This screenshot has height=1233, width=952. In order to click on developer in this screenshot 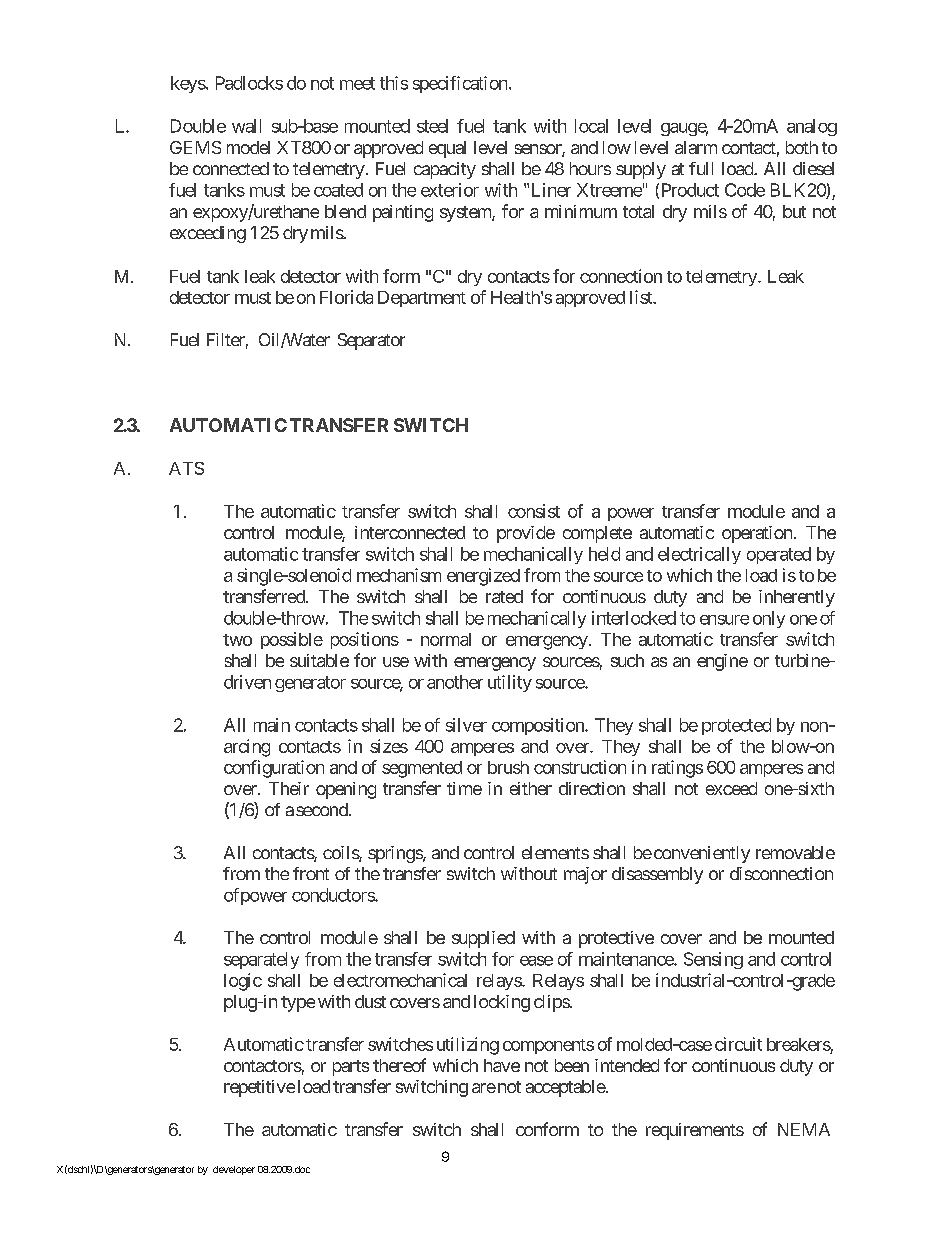, I will do `click(234, 1170)`.
